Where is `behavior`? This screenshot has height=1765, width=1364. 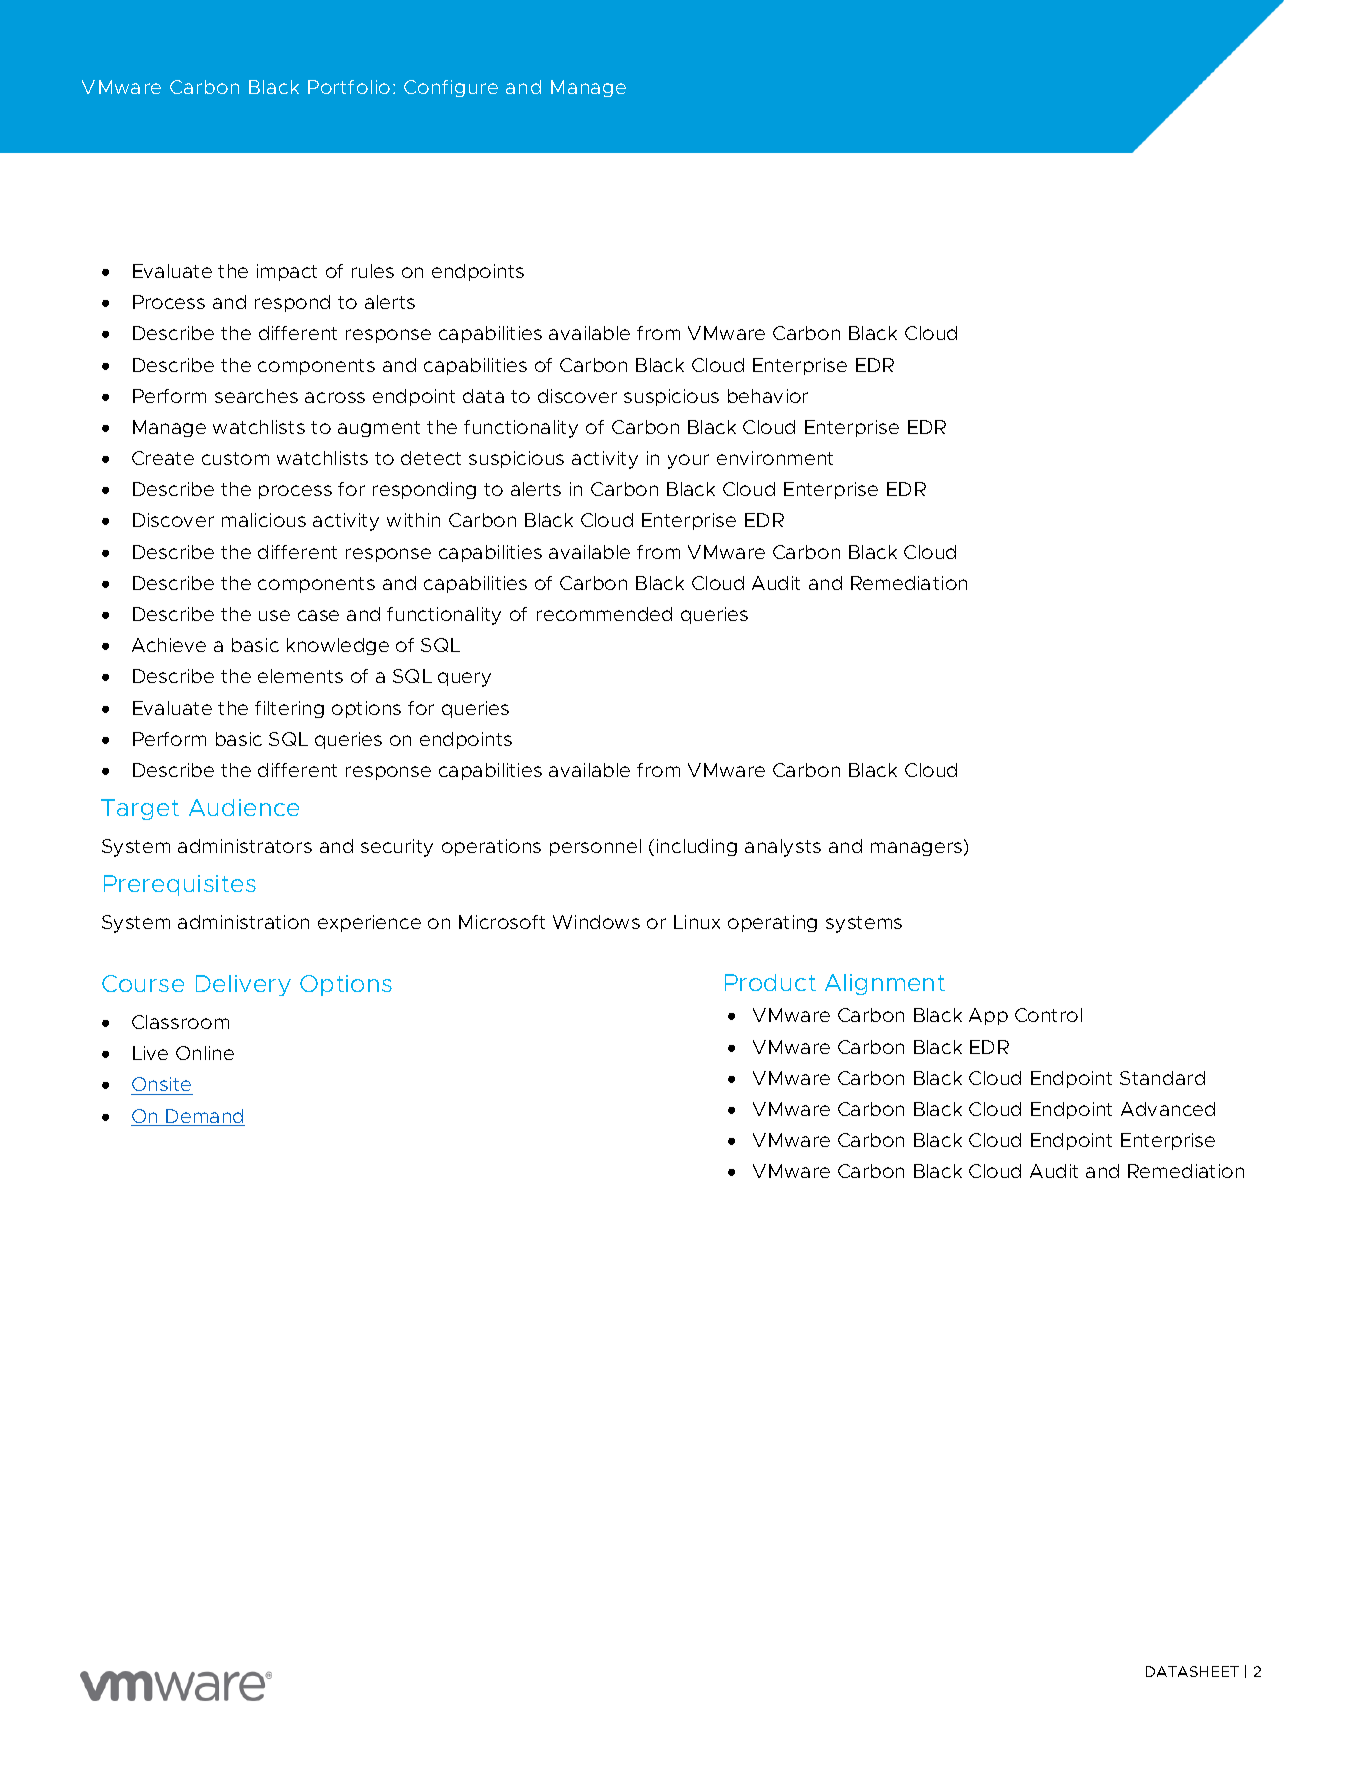
behavior is located at coordinates (768, 396).
